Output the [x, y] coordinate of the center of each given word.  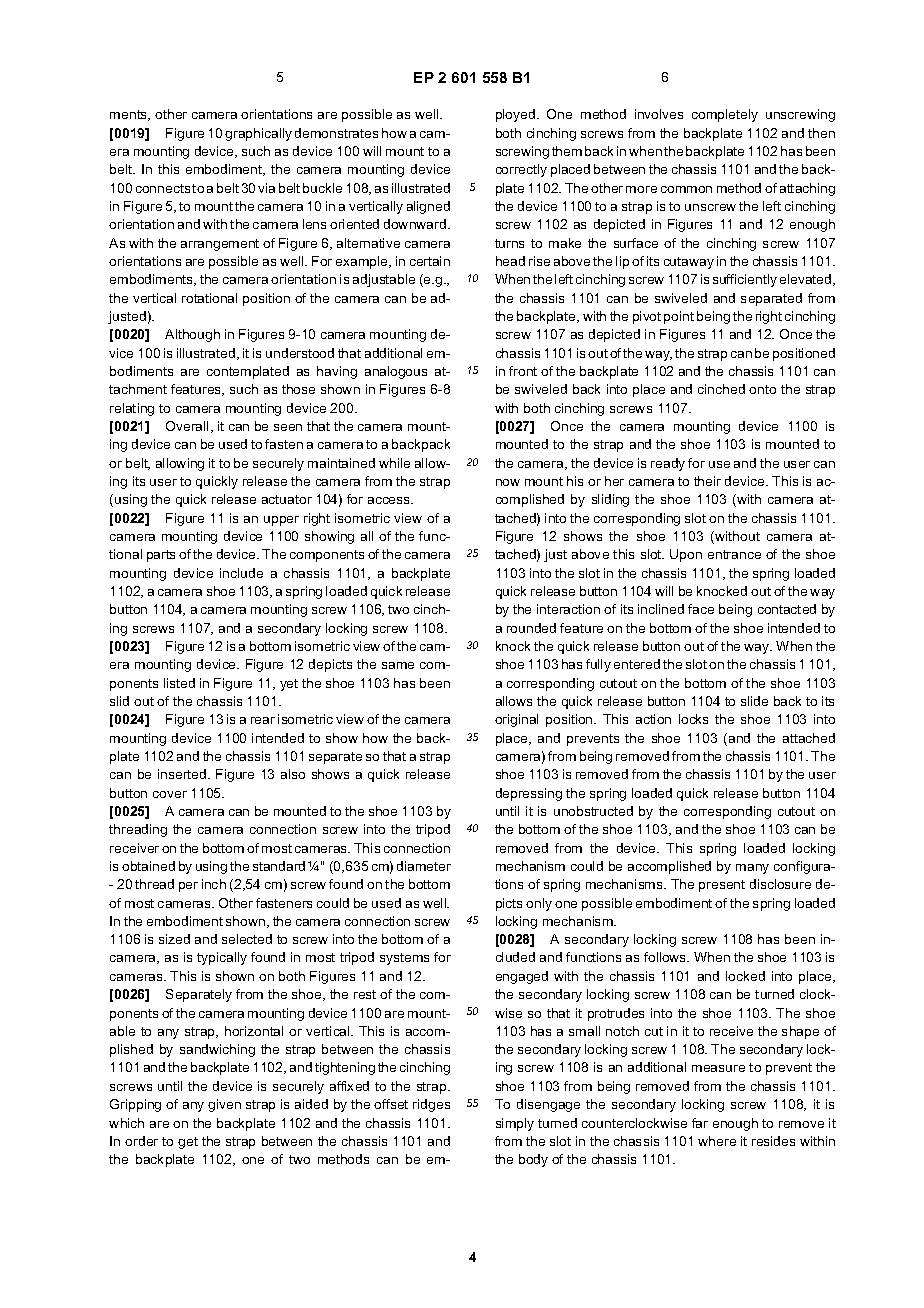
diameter [424, 866]
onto [762, 389]
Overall [187, 426]
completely [725, 115]
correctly [521, 170]
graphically [258, 134]
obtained [148, 866]
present [722, 886]
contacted [787, 609]
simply [515, 1124]
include [241, 573]
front [523, 371]
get [188, 1143]
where [717, 1141]
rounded [531, 628]
